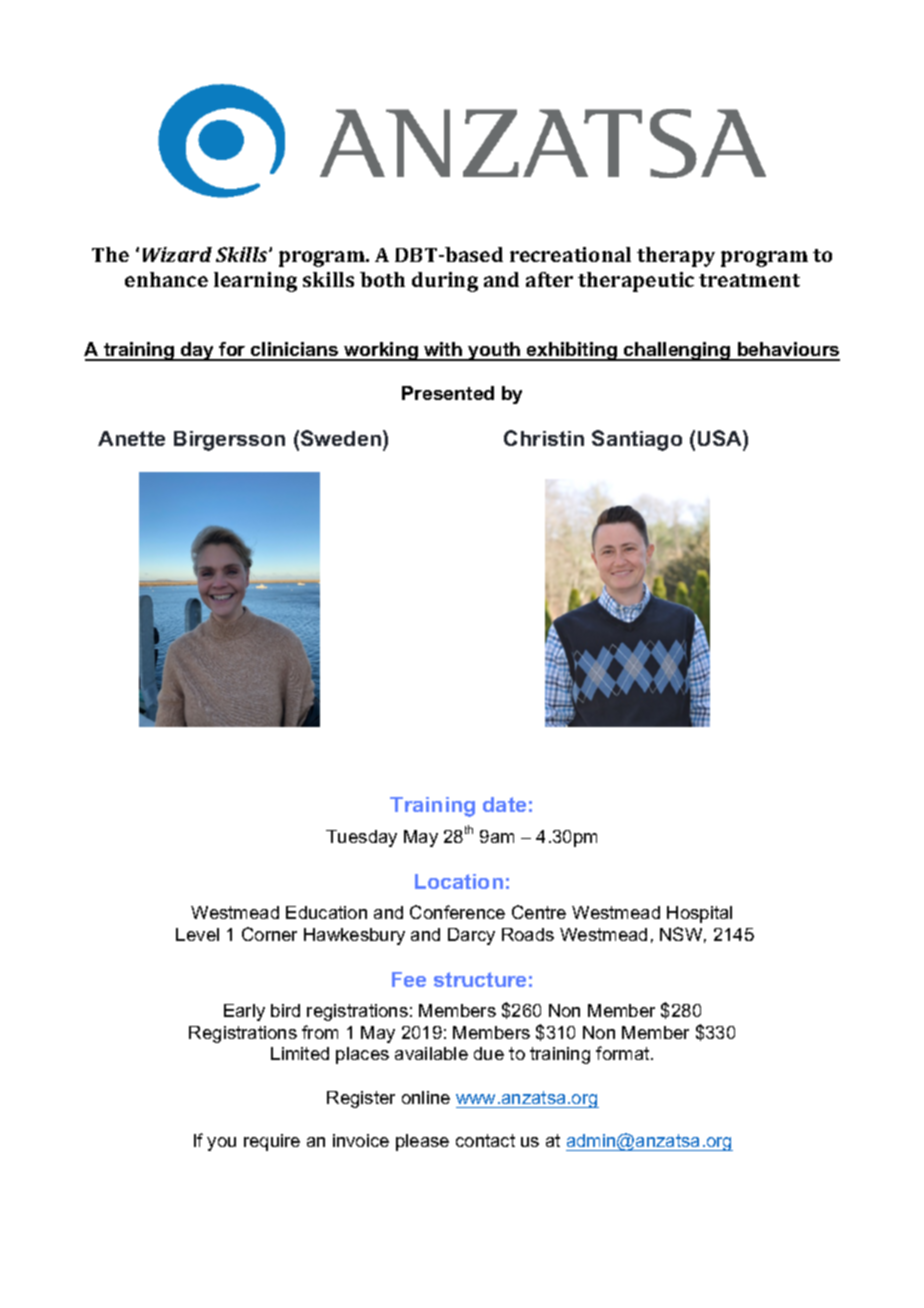 The height and width of the image is (1308, 924). What do you see at coordinates (272, 1142) in the image?
I see `require` at bounding box center [272, 1142].
